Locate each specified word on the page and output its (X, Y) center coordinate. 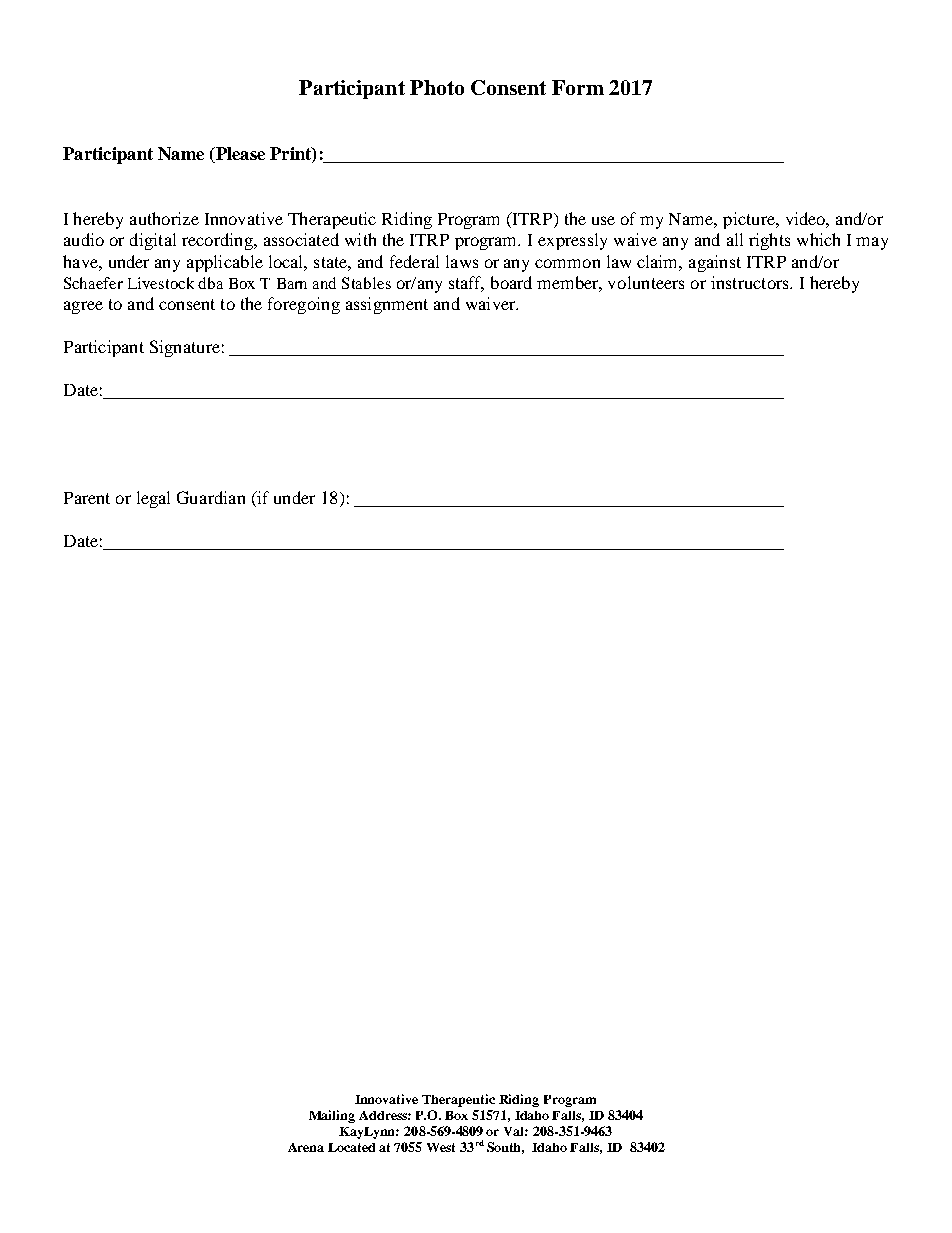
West (441, 1147)
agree (83, 307)
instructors (751, 282)
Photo (437, 87)
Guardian (211, 497)
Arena (306, 1147)
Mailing (332, 1116)
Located (351, 1147)
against (715, 263)
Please (239, 155)
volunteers (646, 282)
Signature (185, 348)
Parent (87, 498)
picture (750, 220)
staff (466, 284)
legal (153, 499)
